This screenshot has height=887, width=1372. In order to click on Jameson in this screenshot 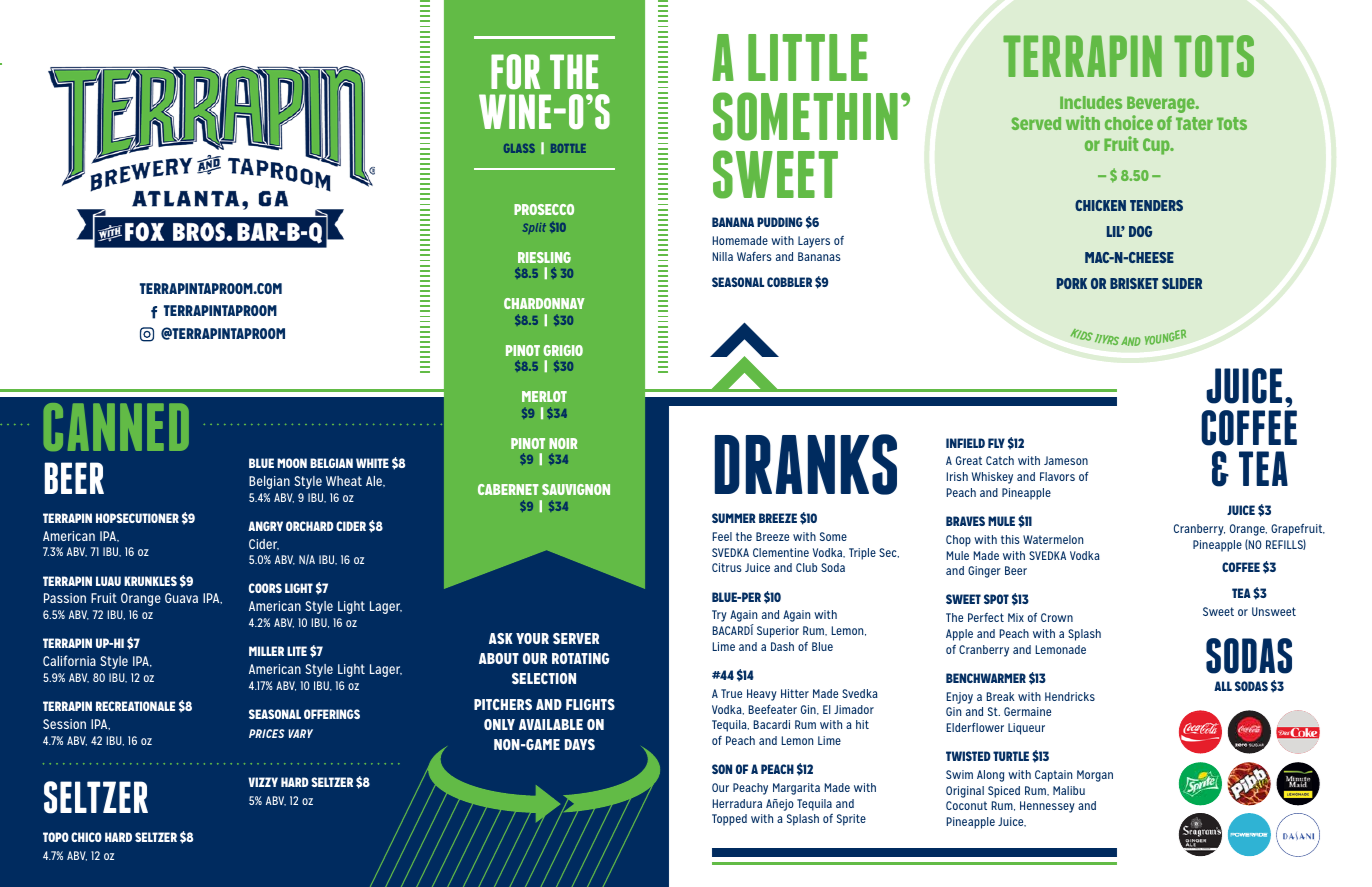, I will do `click(1066, 460)`.
